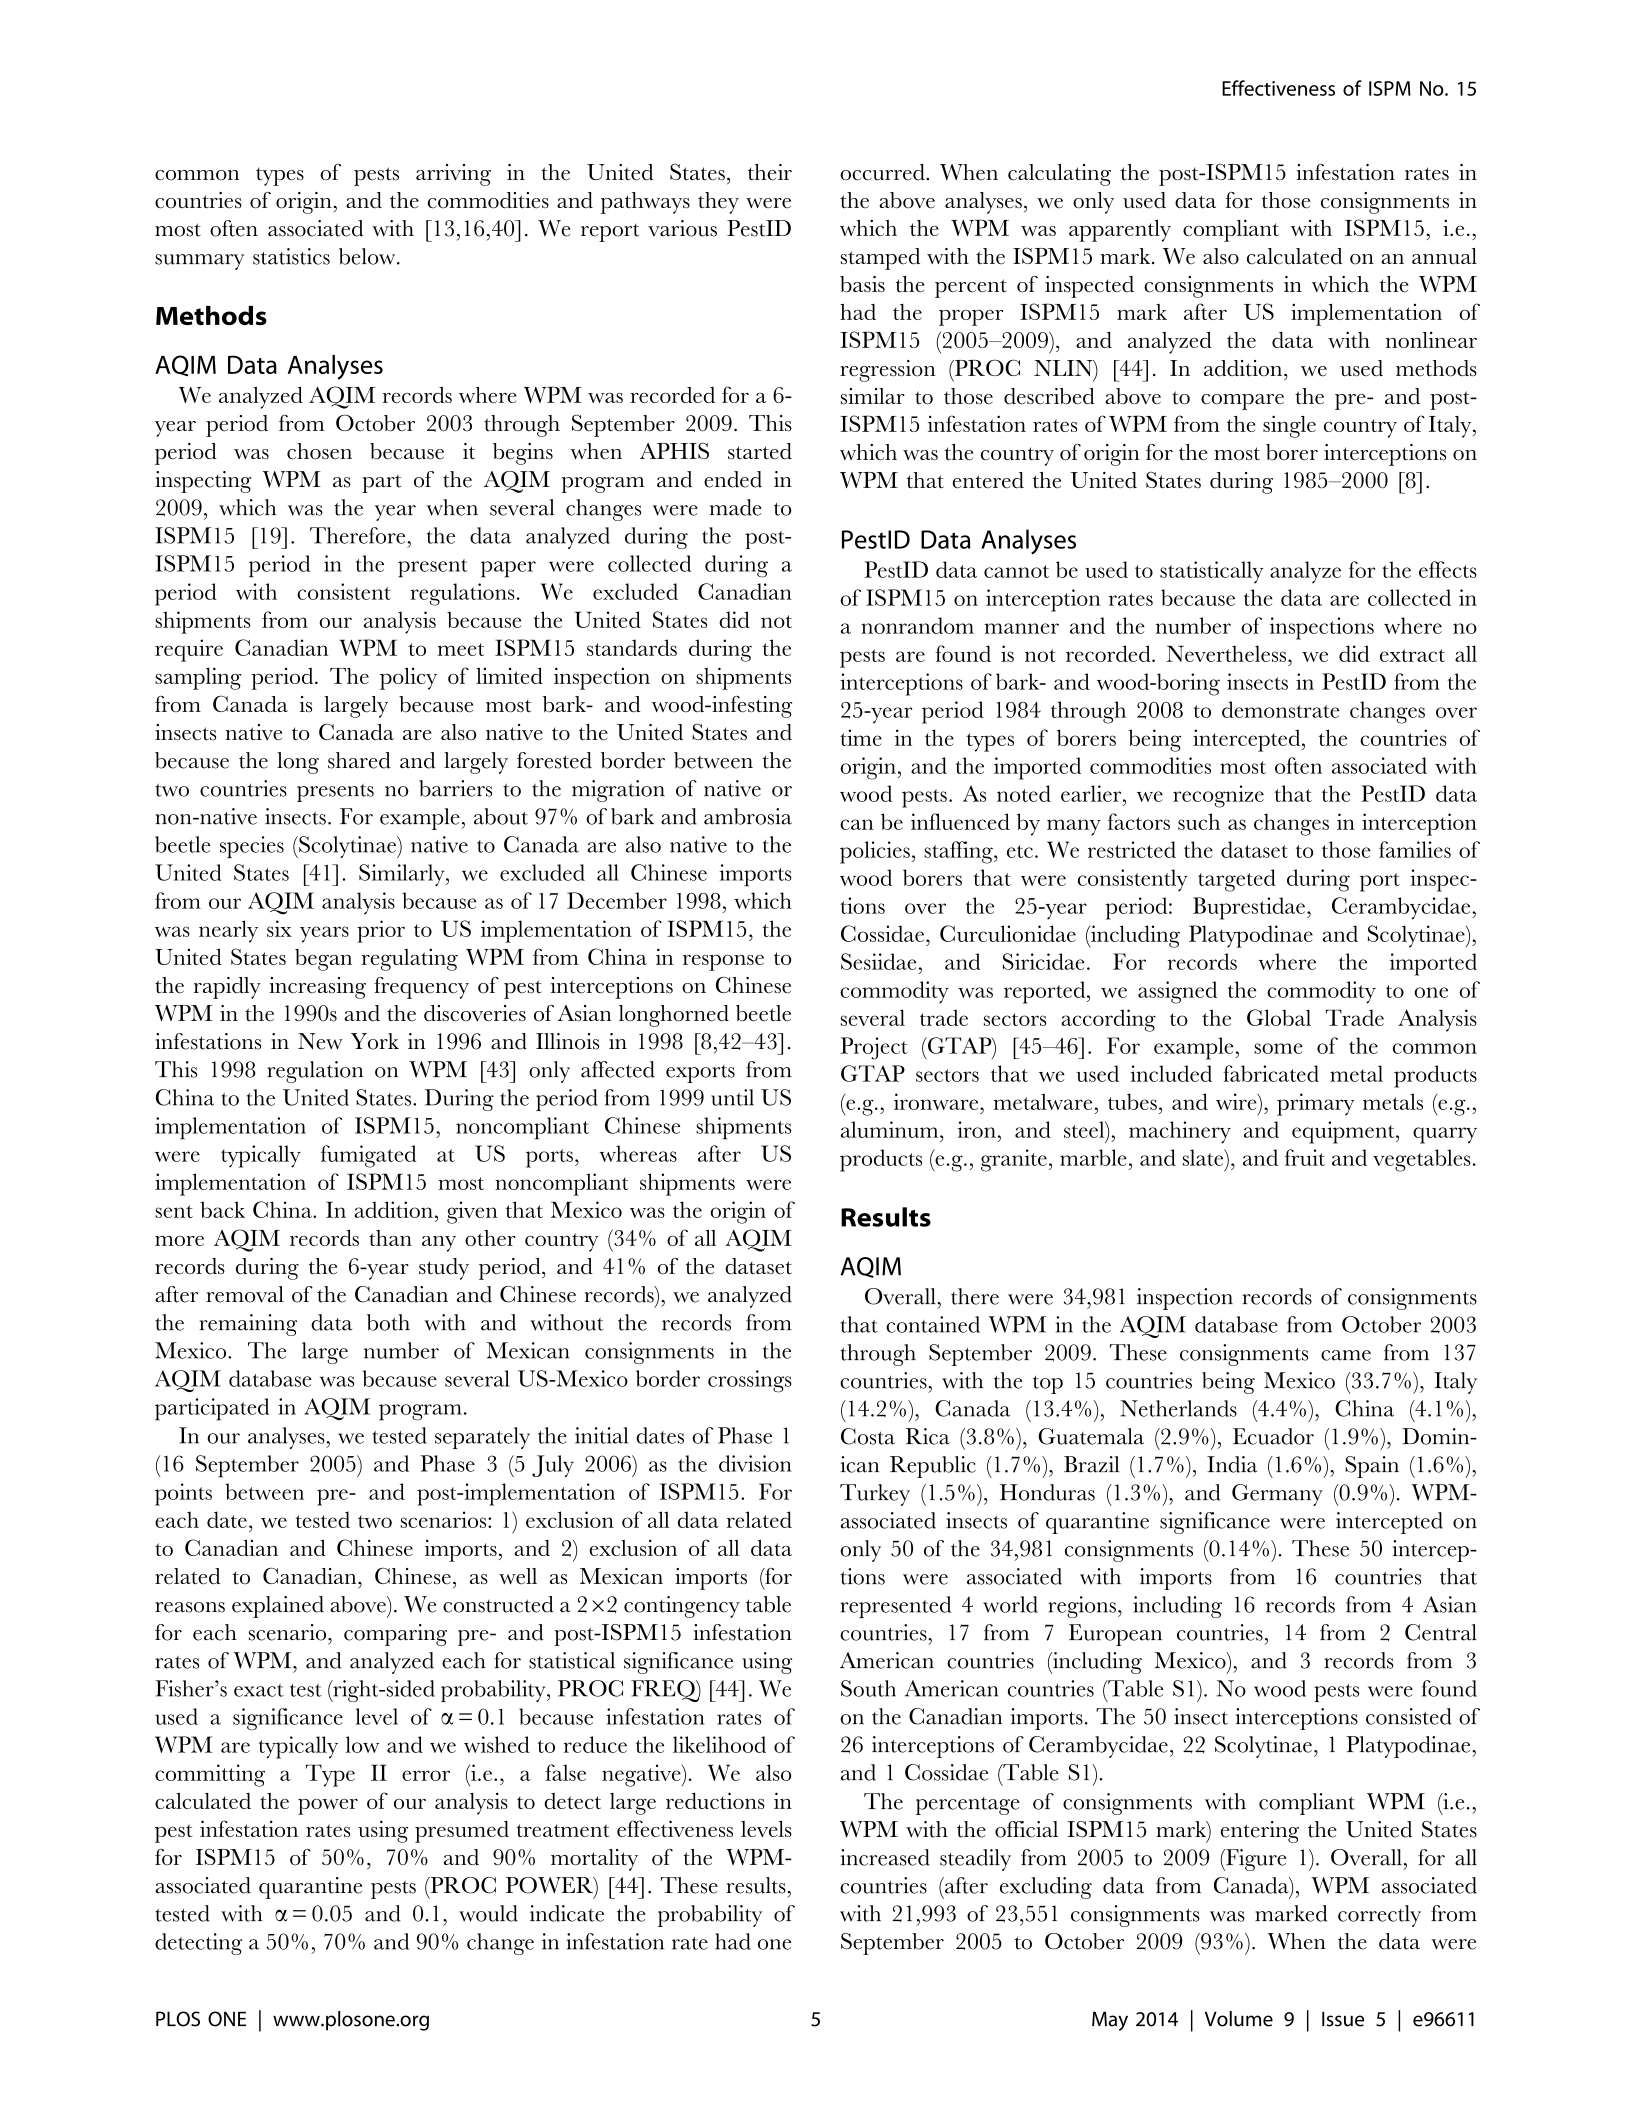  I want to click on time, so click(861, 737).
